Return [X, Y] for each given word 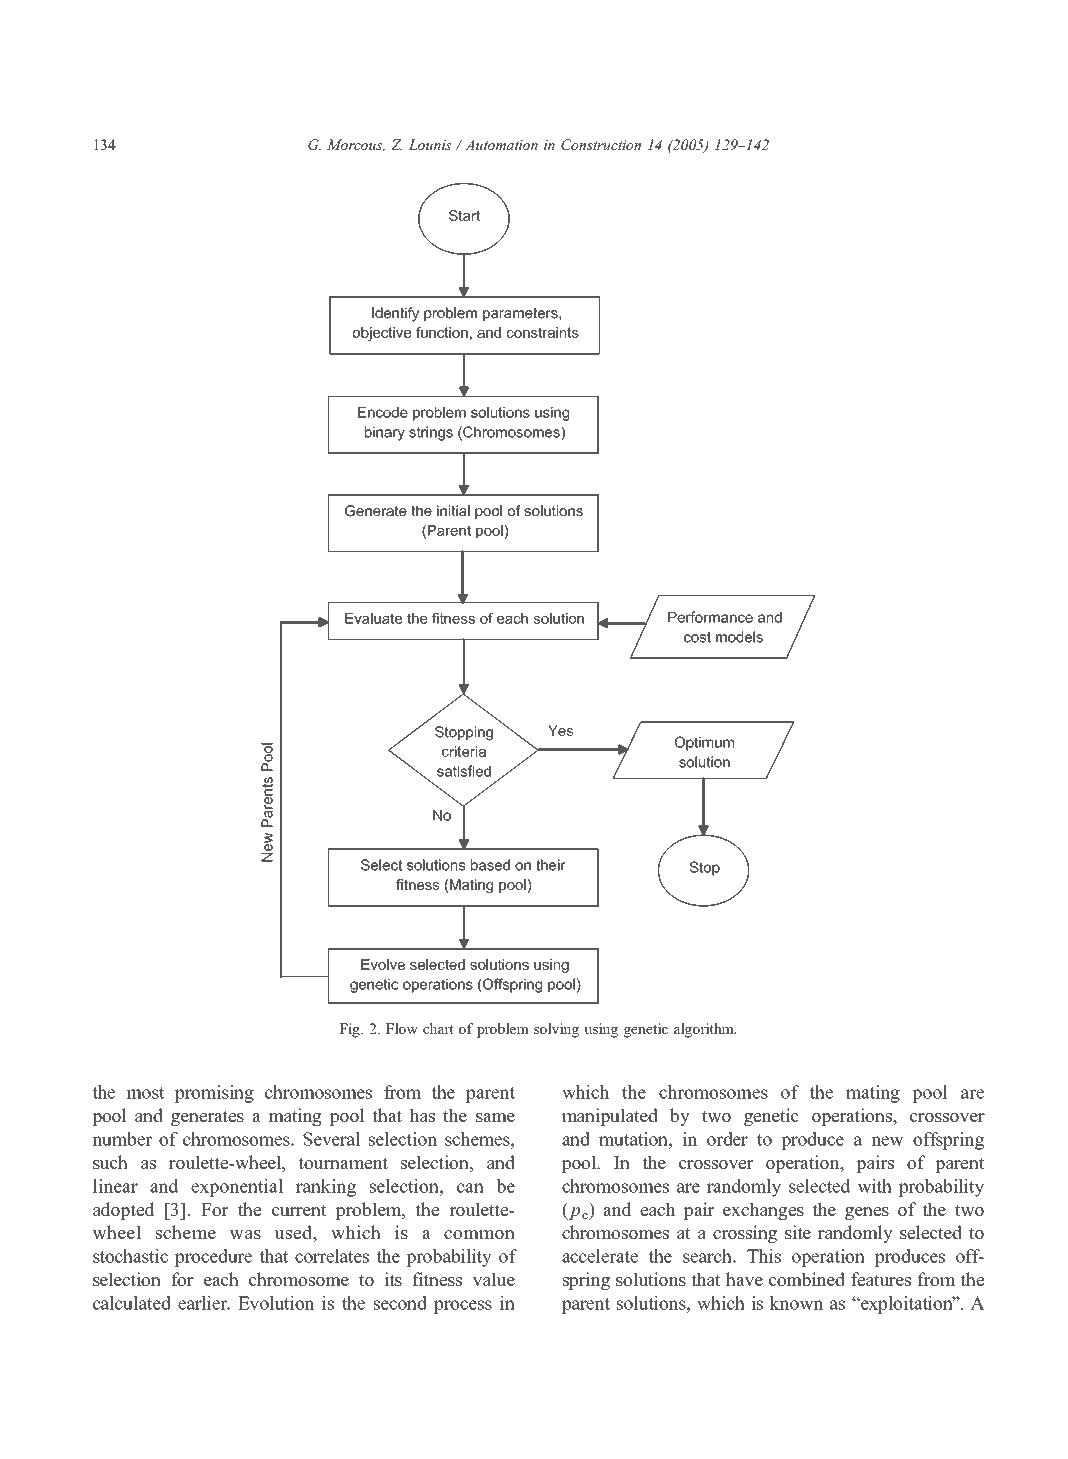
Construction [601, 144]
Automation [501, 144]
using [601, 1030]
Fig [350, 1030]
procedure [213, 1258]
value [494, 1279]
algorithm [705, 1030]
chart [438, 1028]
